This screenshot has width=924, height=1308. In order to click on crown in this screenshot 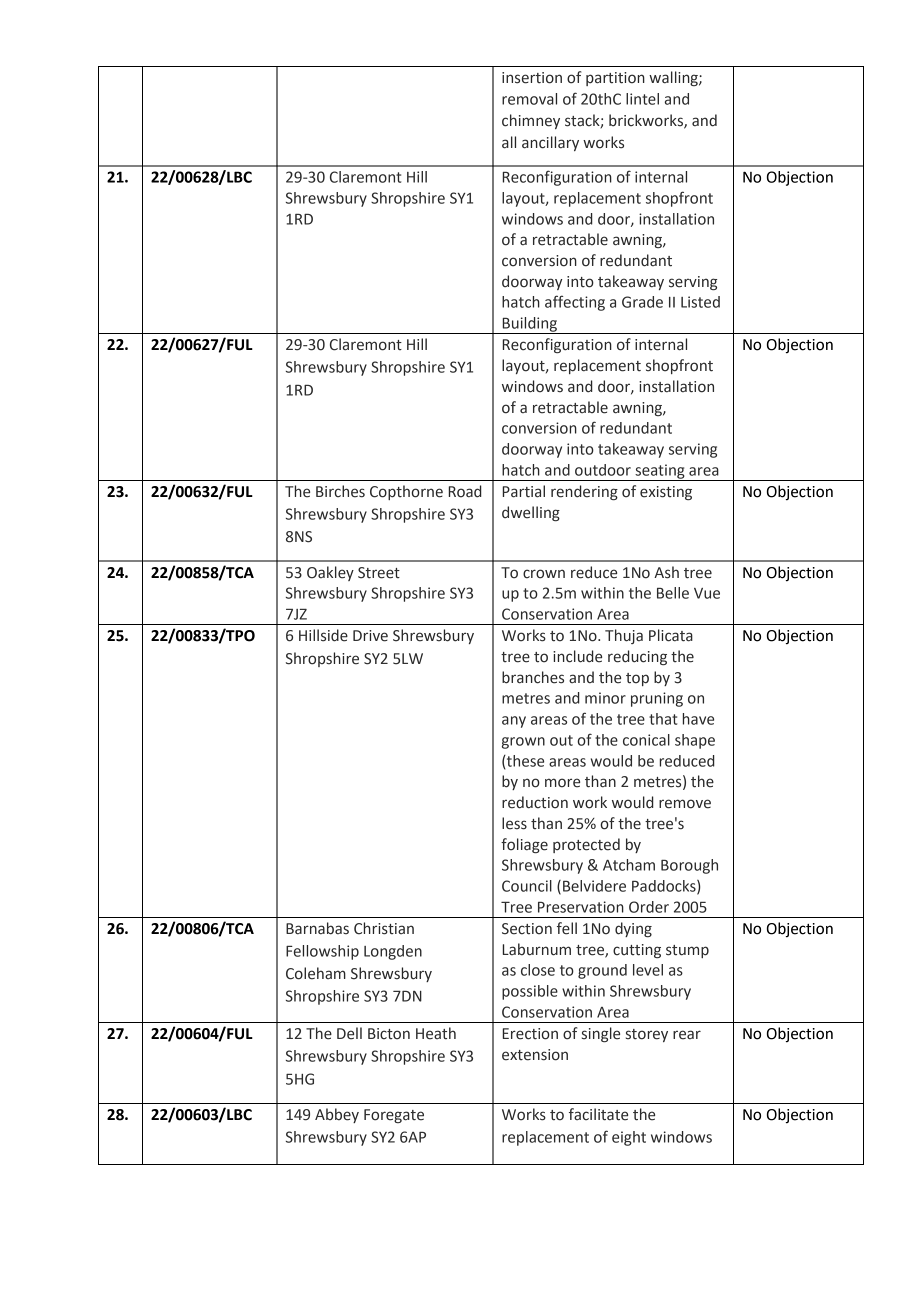, I will do `click(544, 574)`.
